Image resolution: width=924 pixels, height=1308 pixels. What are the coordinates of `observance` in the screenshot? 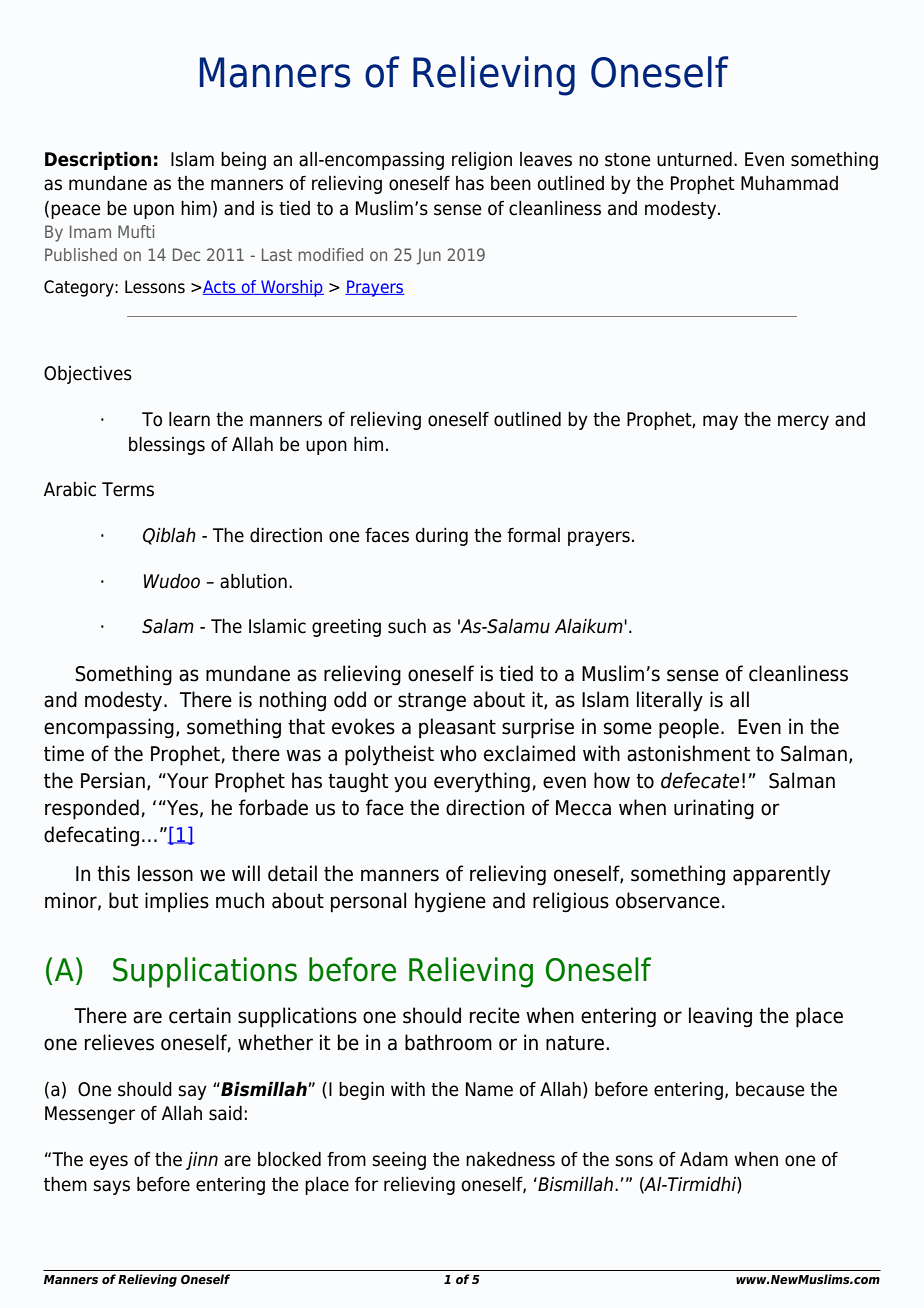 It's located at (668, 900).
